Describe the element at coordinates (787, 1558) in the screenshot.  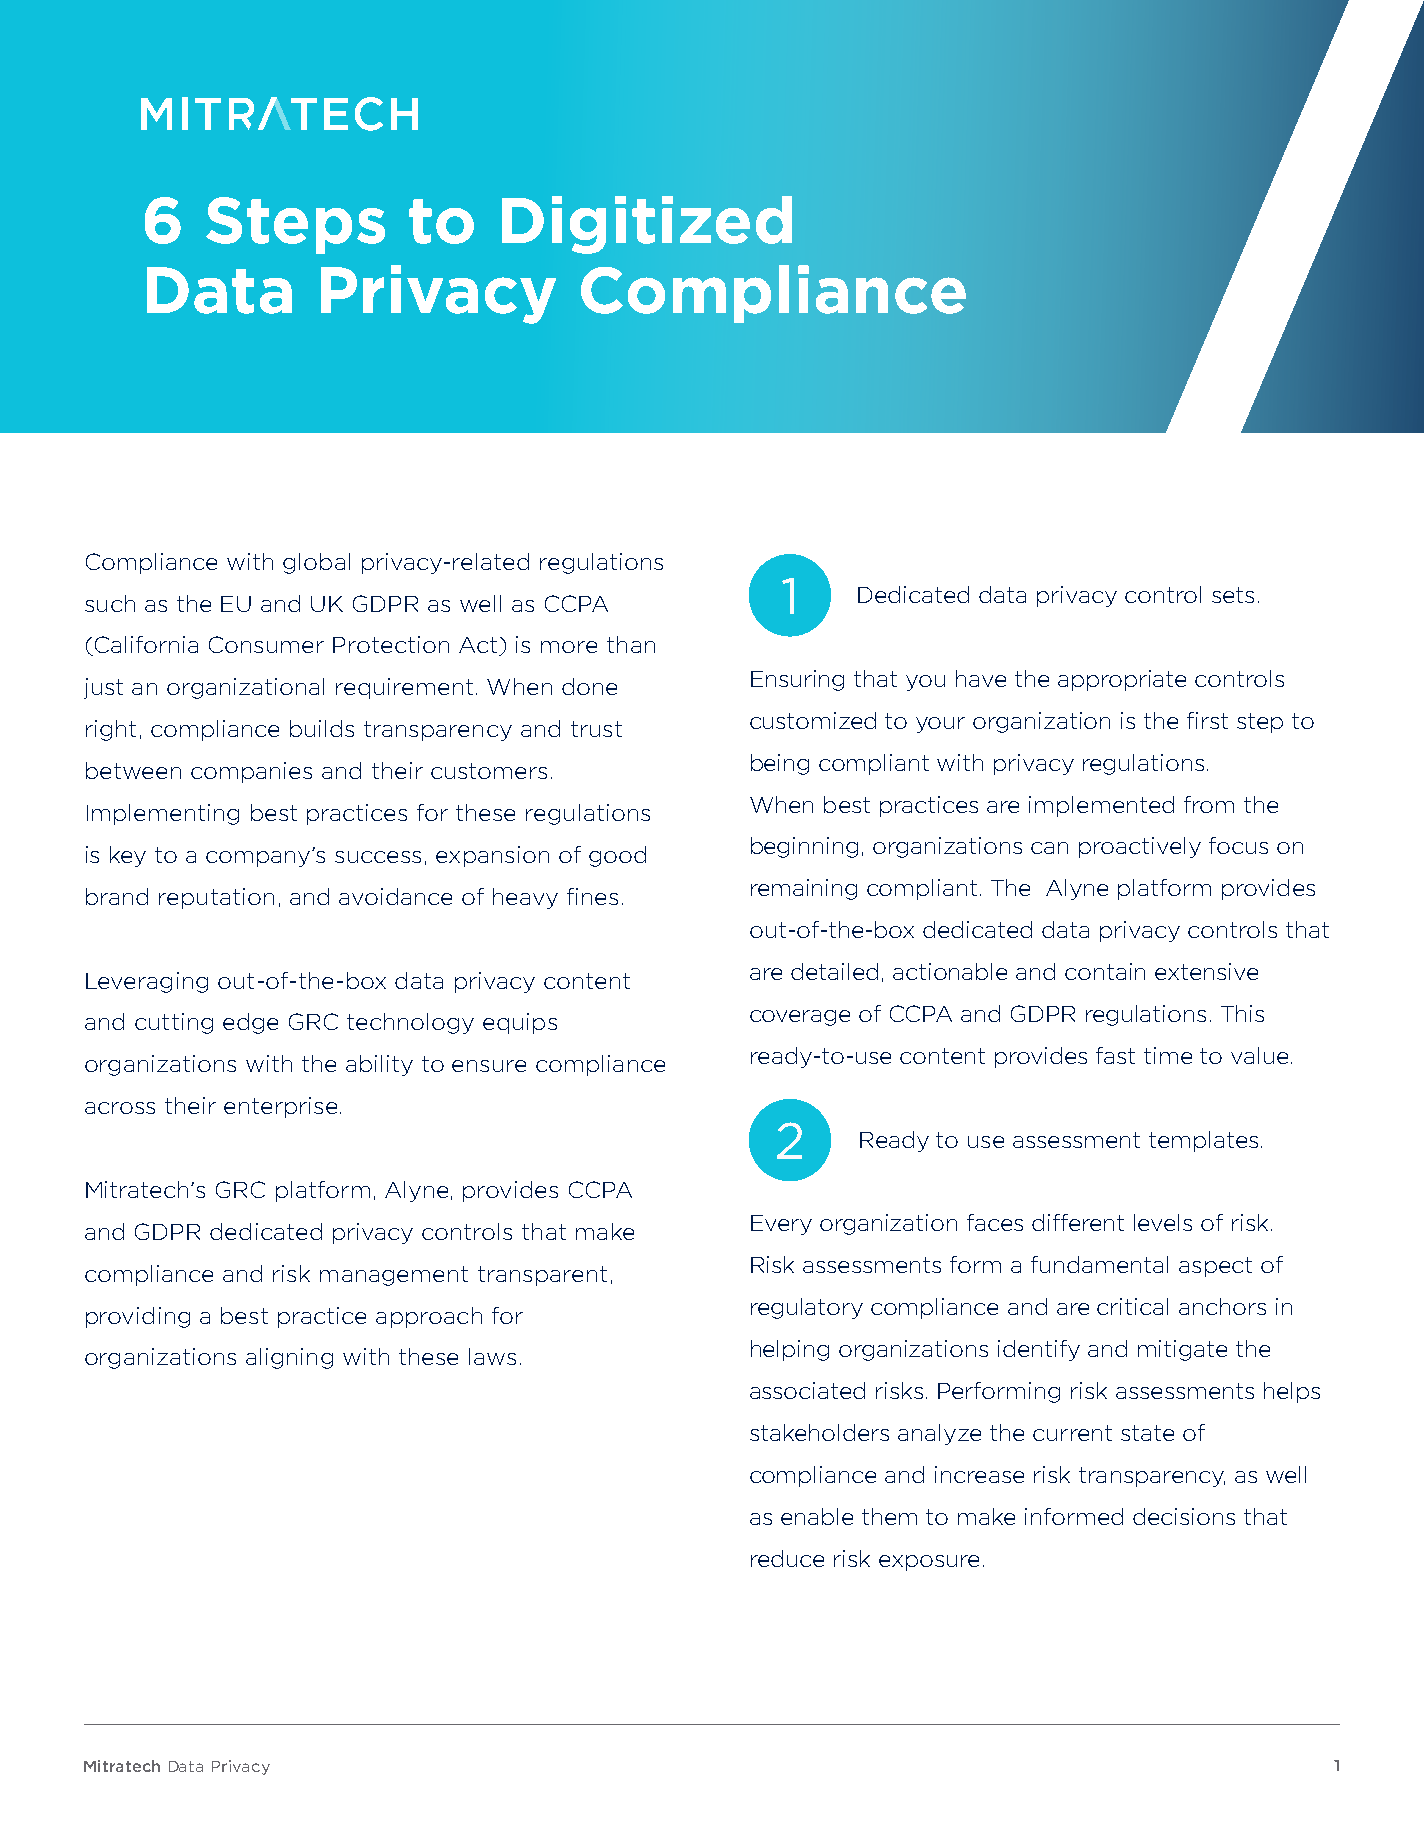
I see `reduce` at that location.
